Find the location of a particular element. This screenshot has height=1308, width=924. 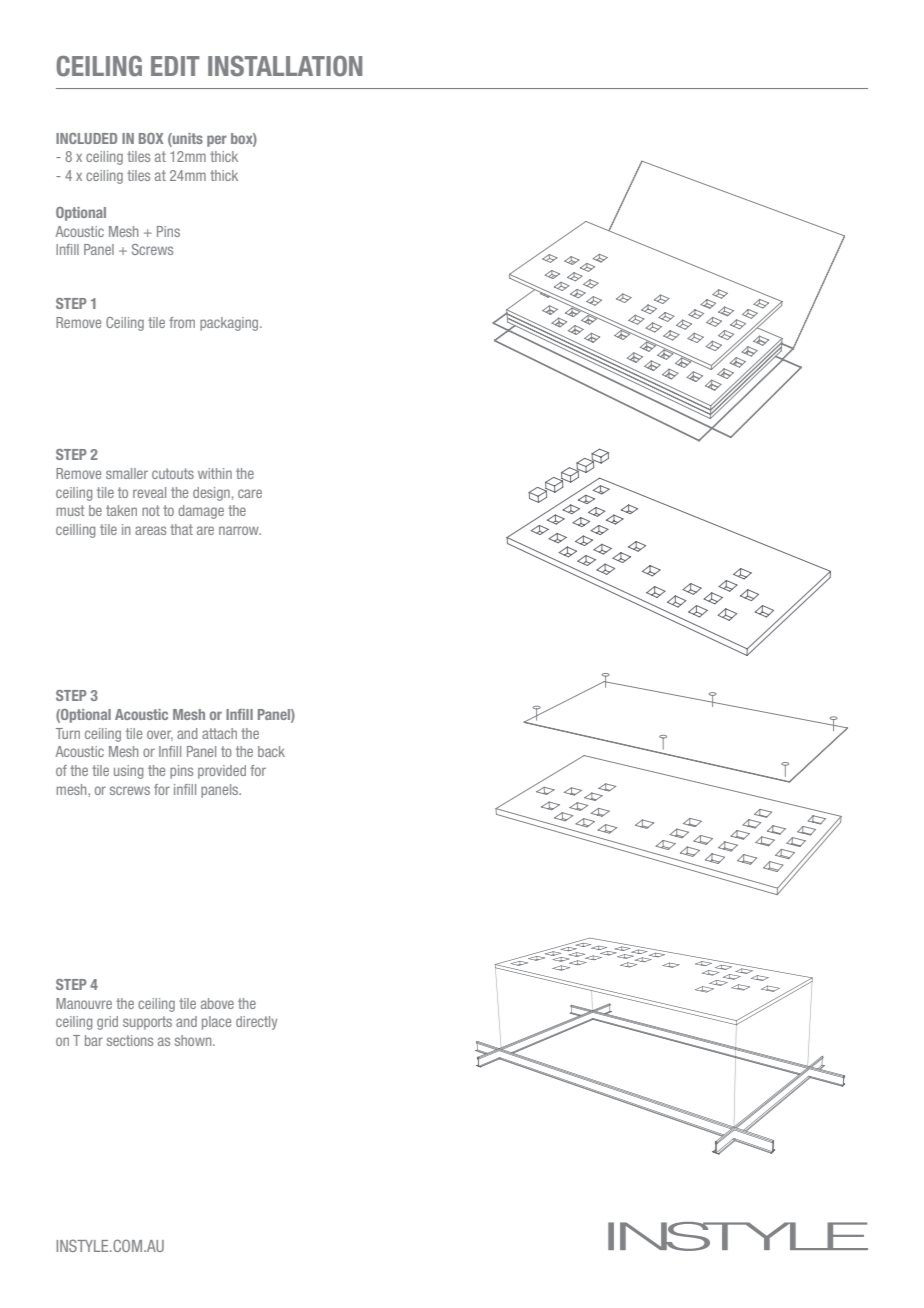

INCLUDED is located at coordinates (86, 138).
